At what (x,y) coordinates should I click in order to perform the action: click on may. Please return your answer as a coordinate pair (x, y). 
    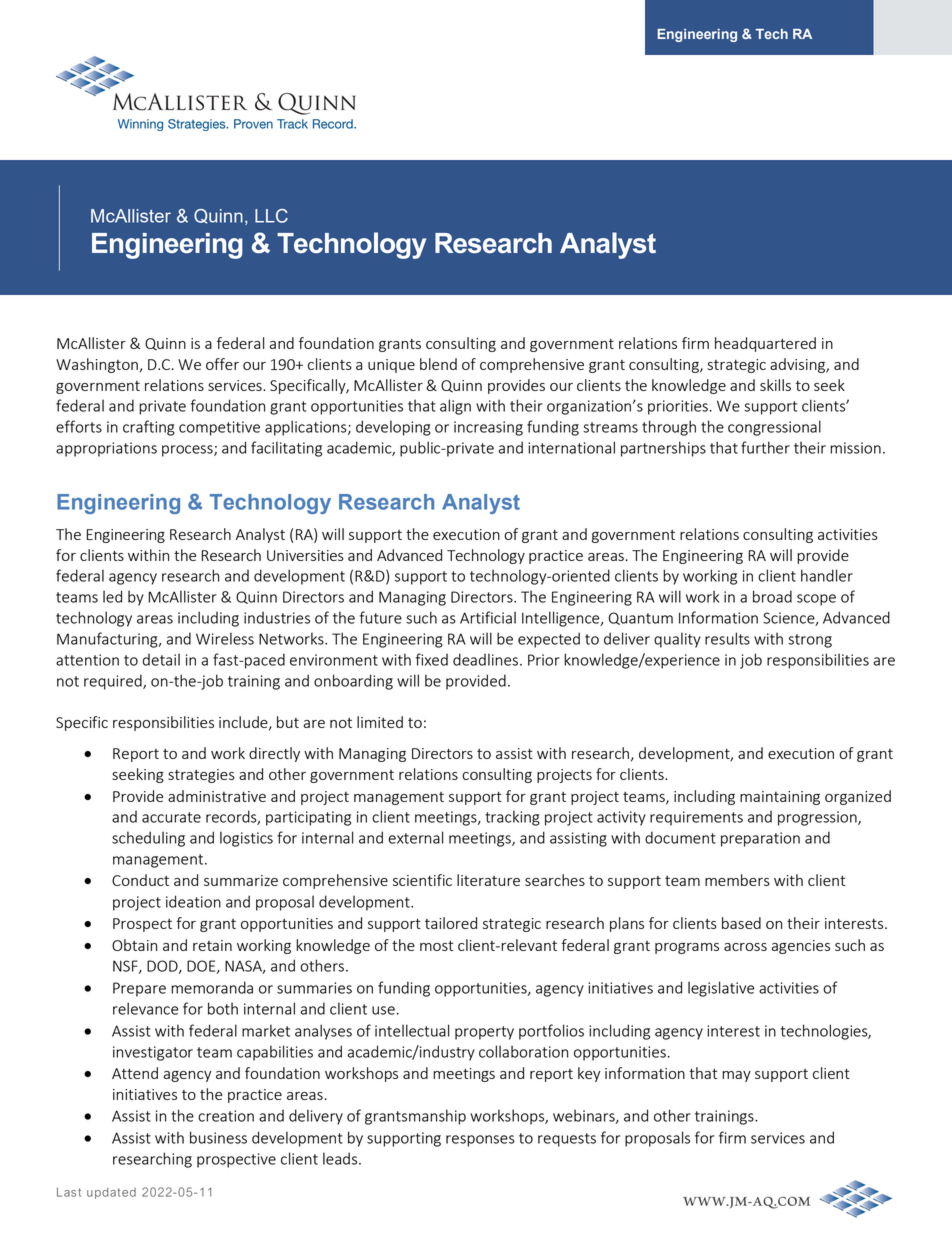
    Looking at the image, I should click on (736, 1076).
